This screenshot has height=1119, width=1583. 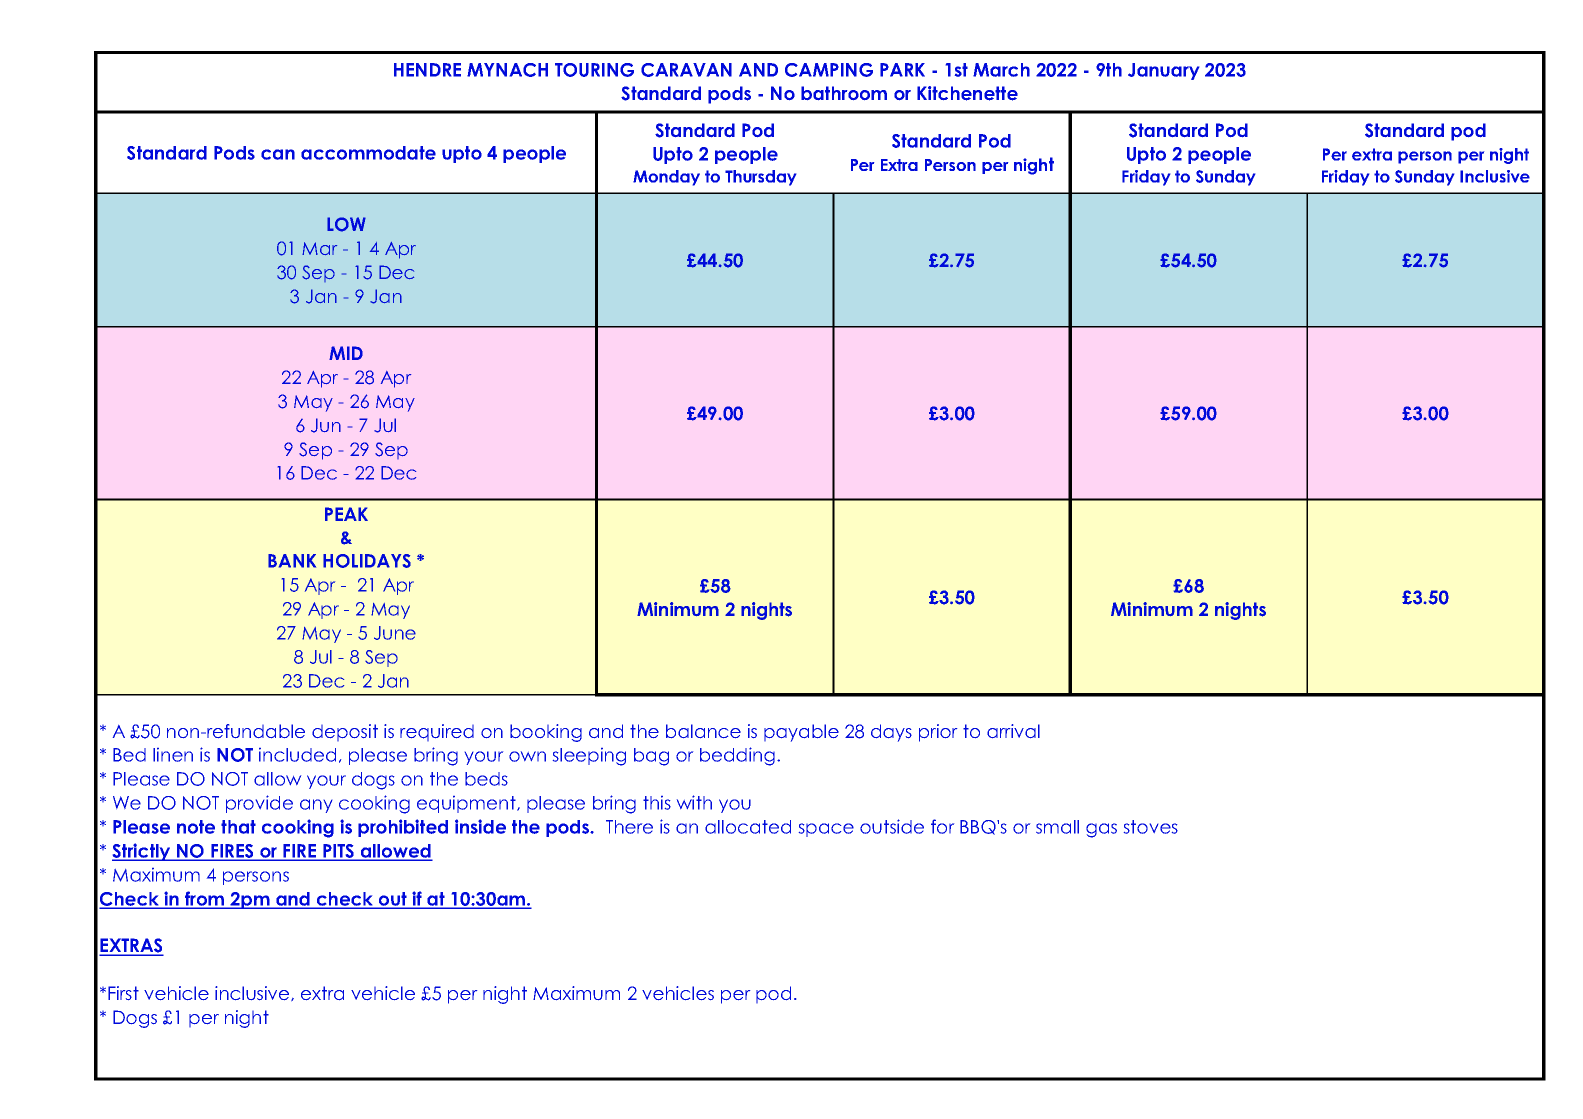 I want to click on can, so click(x=278, y=154).
